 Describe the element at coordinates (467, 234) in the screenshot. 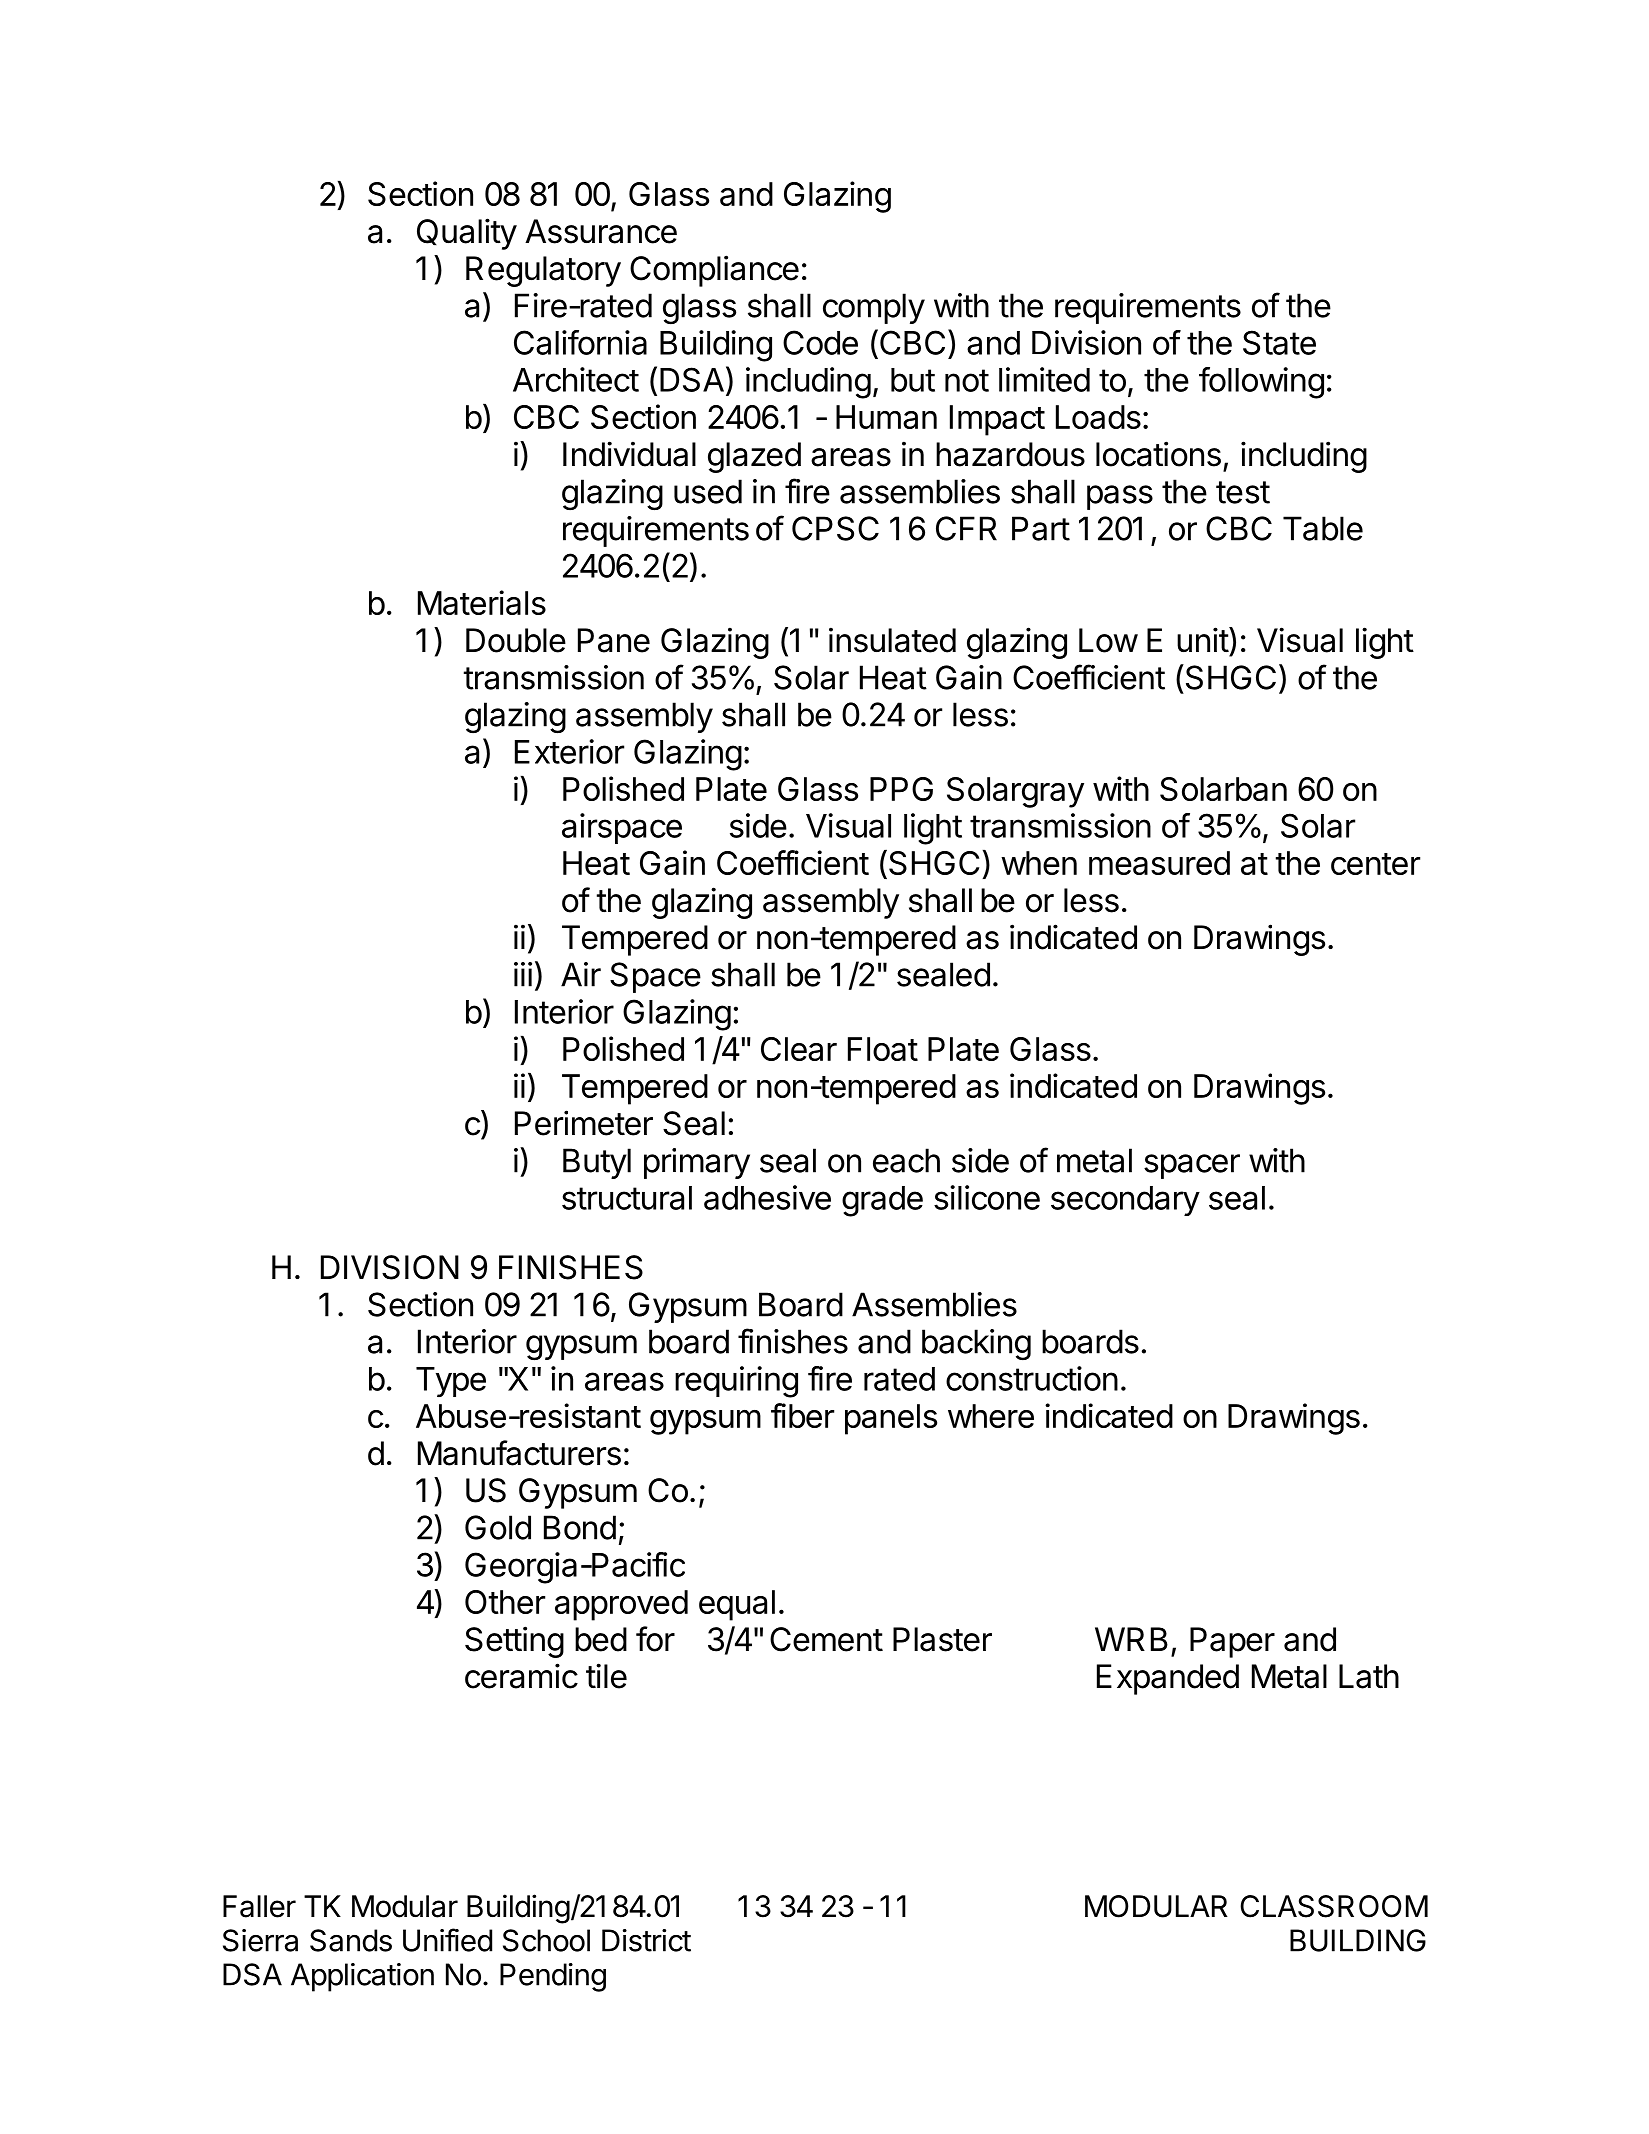

I see `Quality` at that location.
